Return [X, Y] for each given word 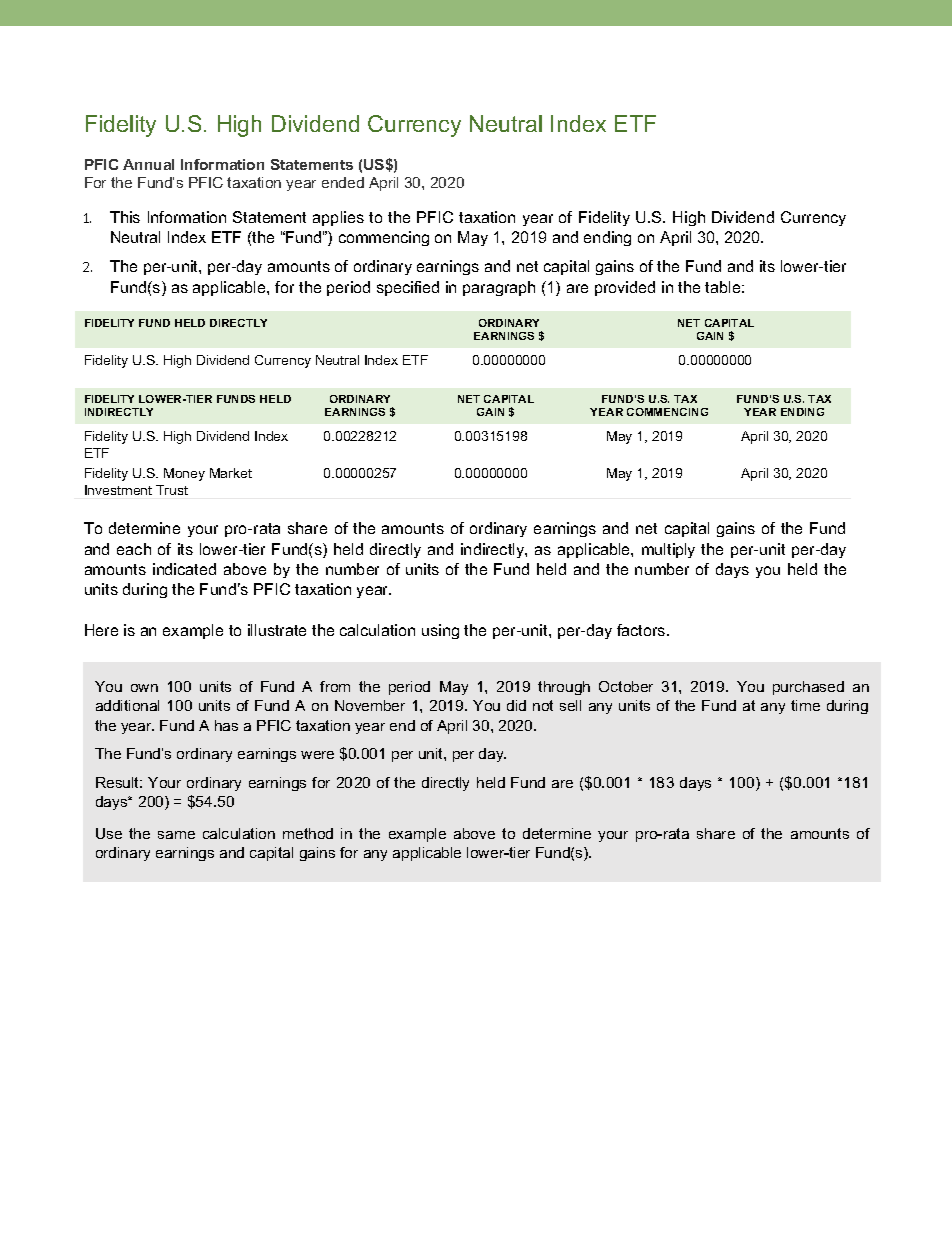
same [176, 835]
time [805, 705]
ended [343, 182]
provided [625, 288]
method [308, 833]
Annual [148, 164]
